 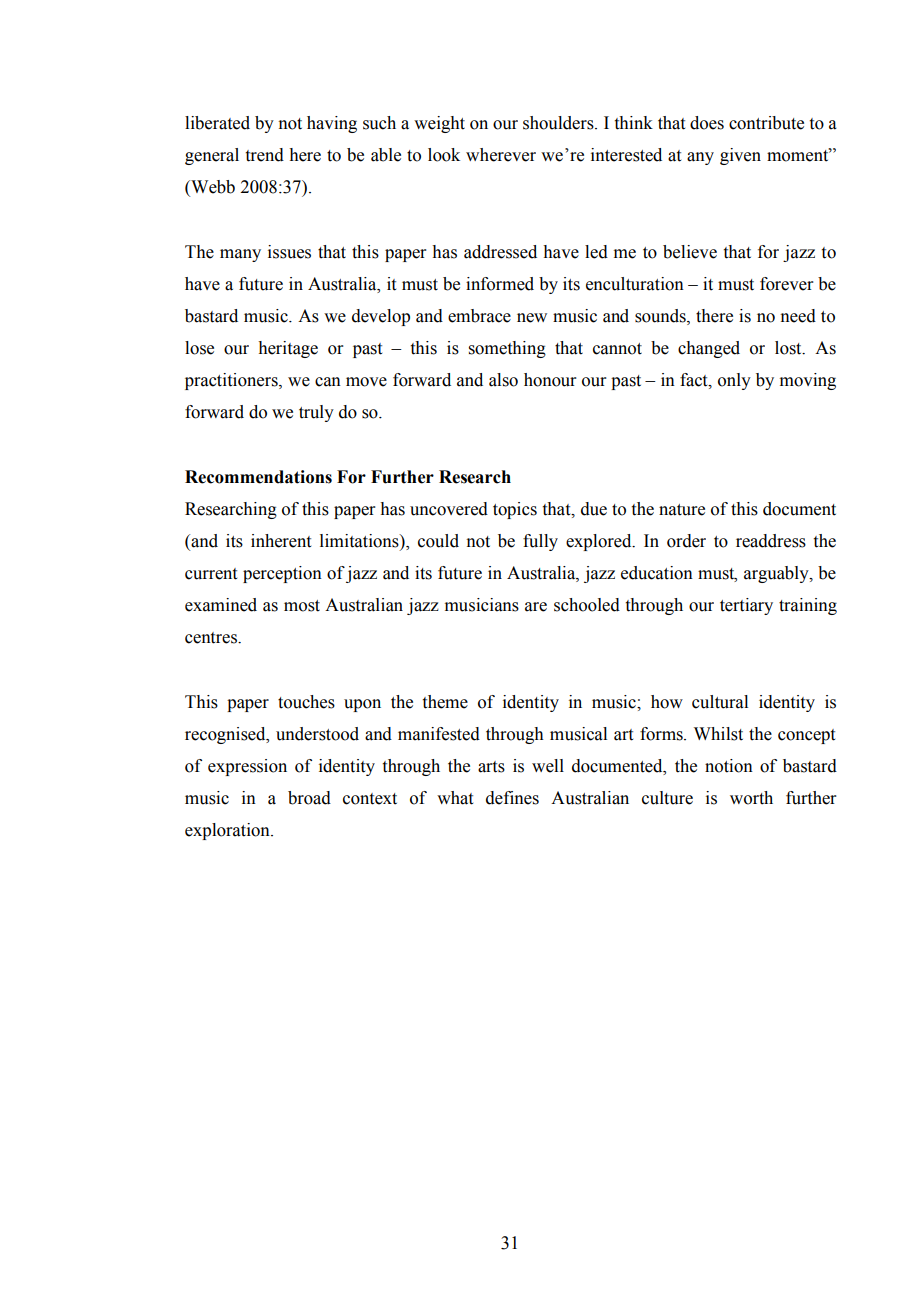 What do you see at coordinates (444, 155) in the image?
I see `look` at bounding box center [444, 155].
